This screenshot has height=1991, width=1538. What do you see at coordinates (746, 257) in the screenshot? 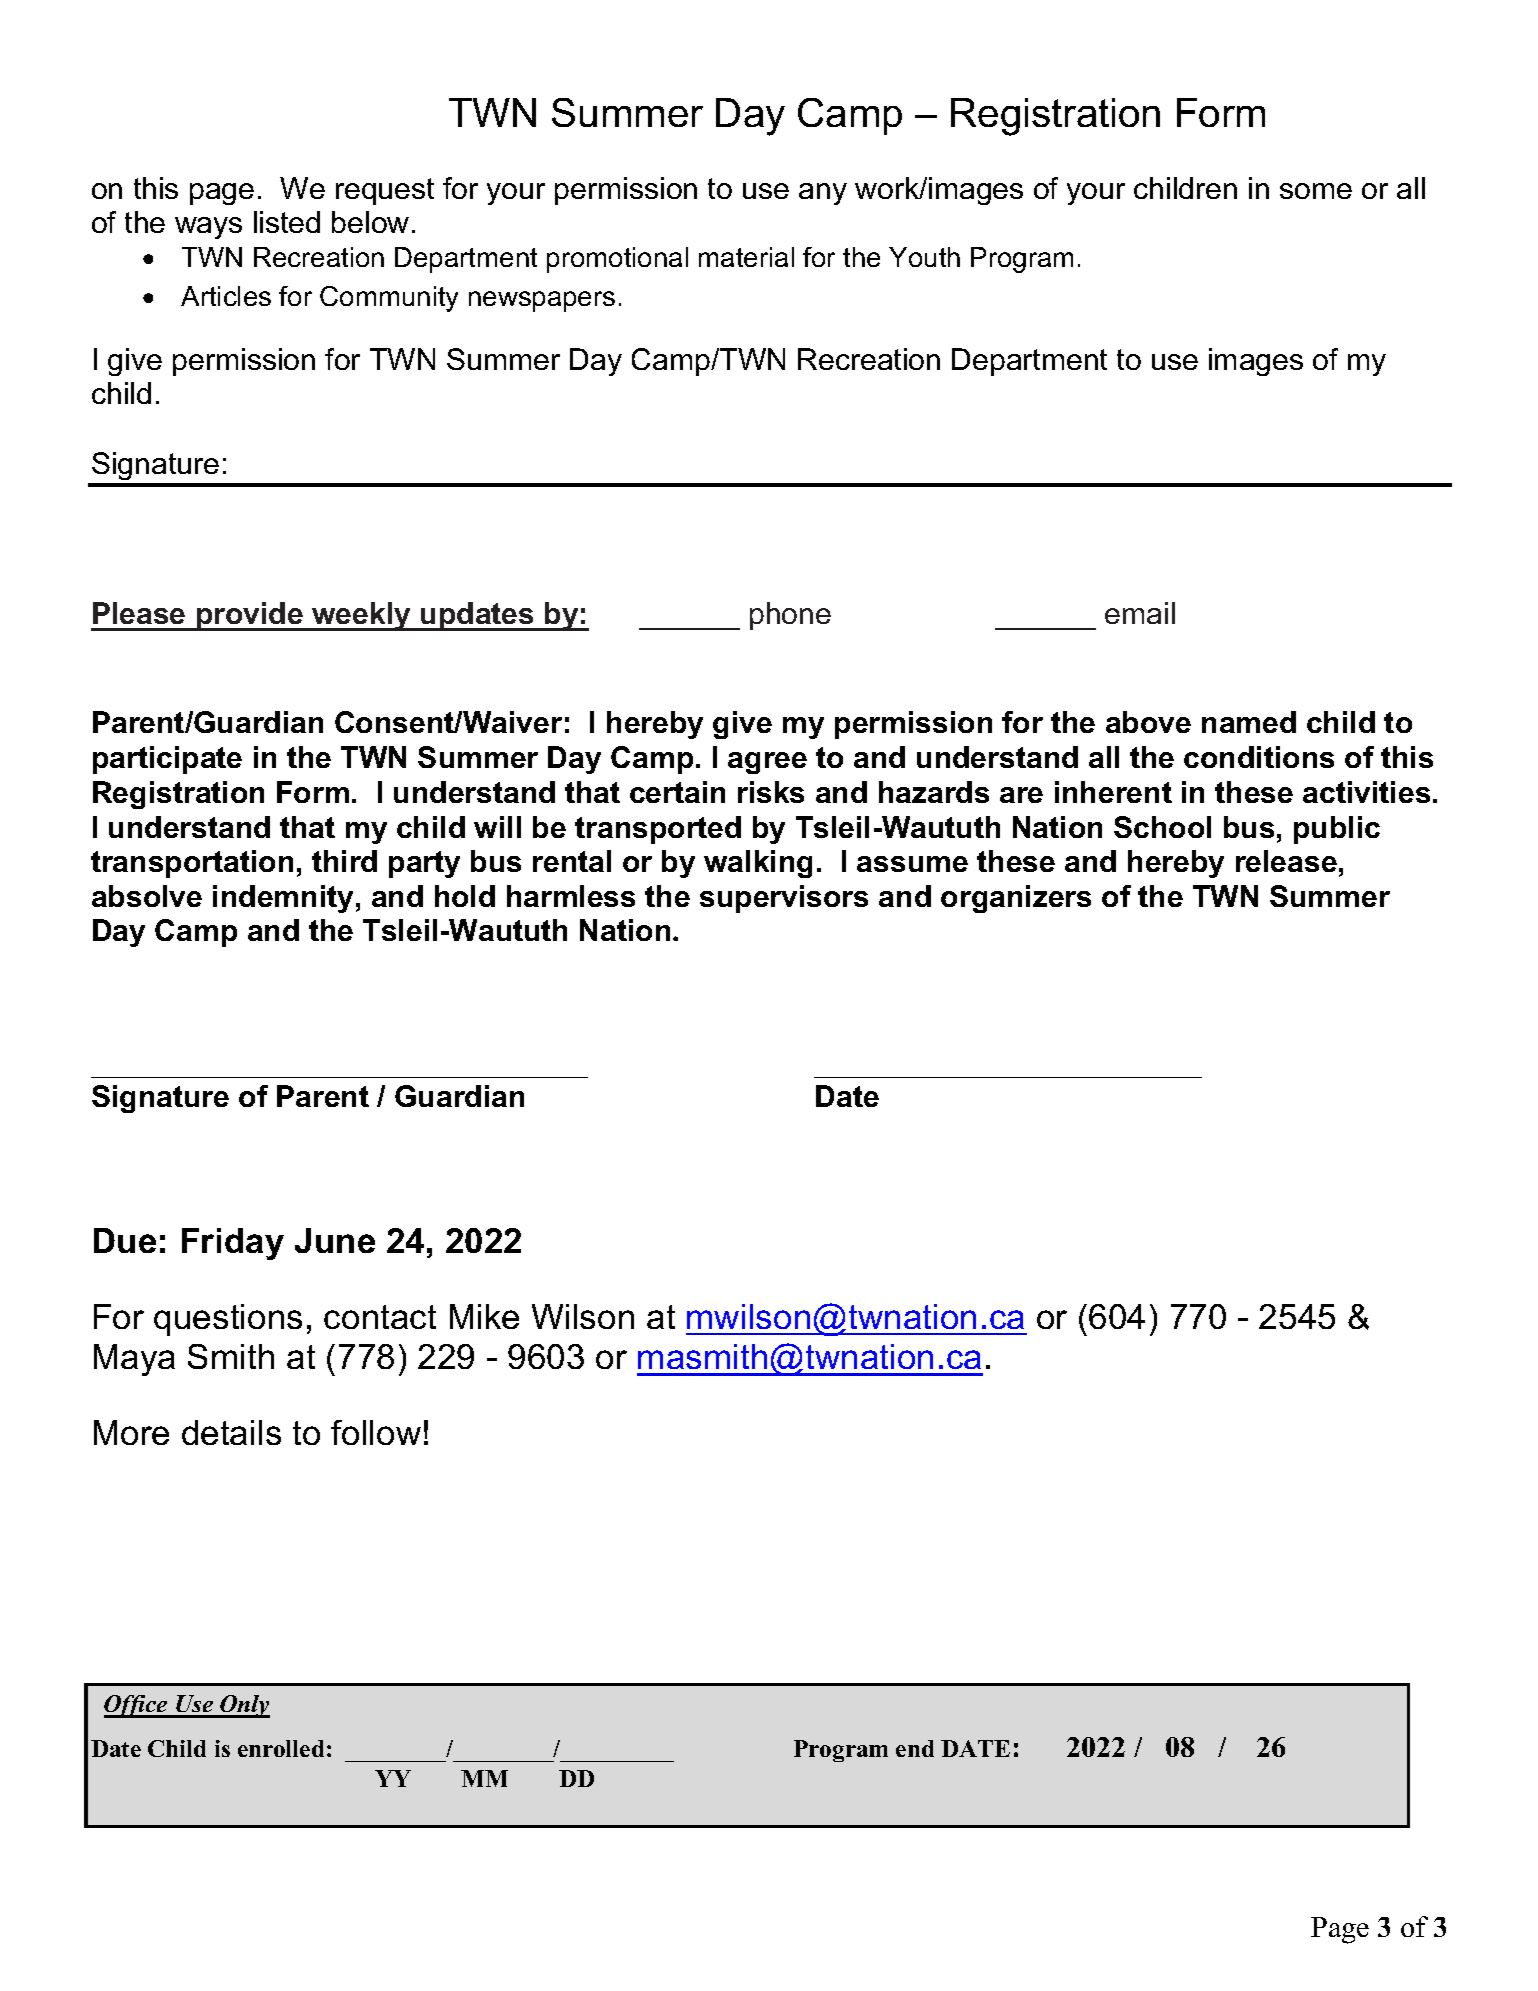
I see `material` at bounding box center [746, 257].
